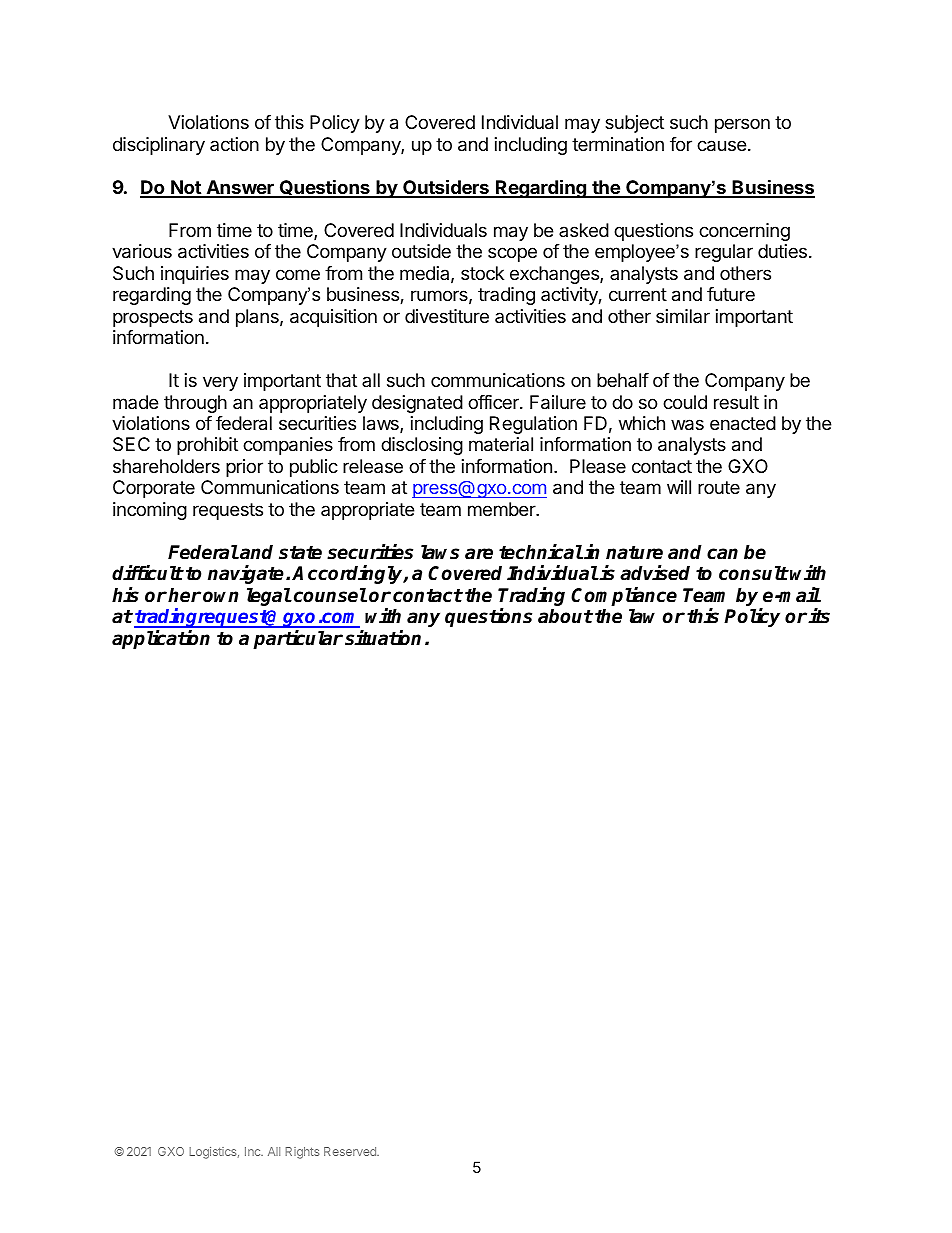 The width and height of the document is (952, 1233). I want to click on action, so click(234, 144).
